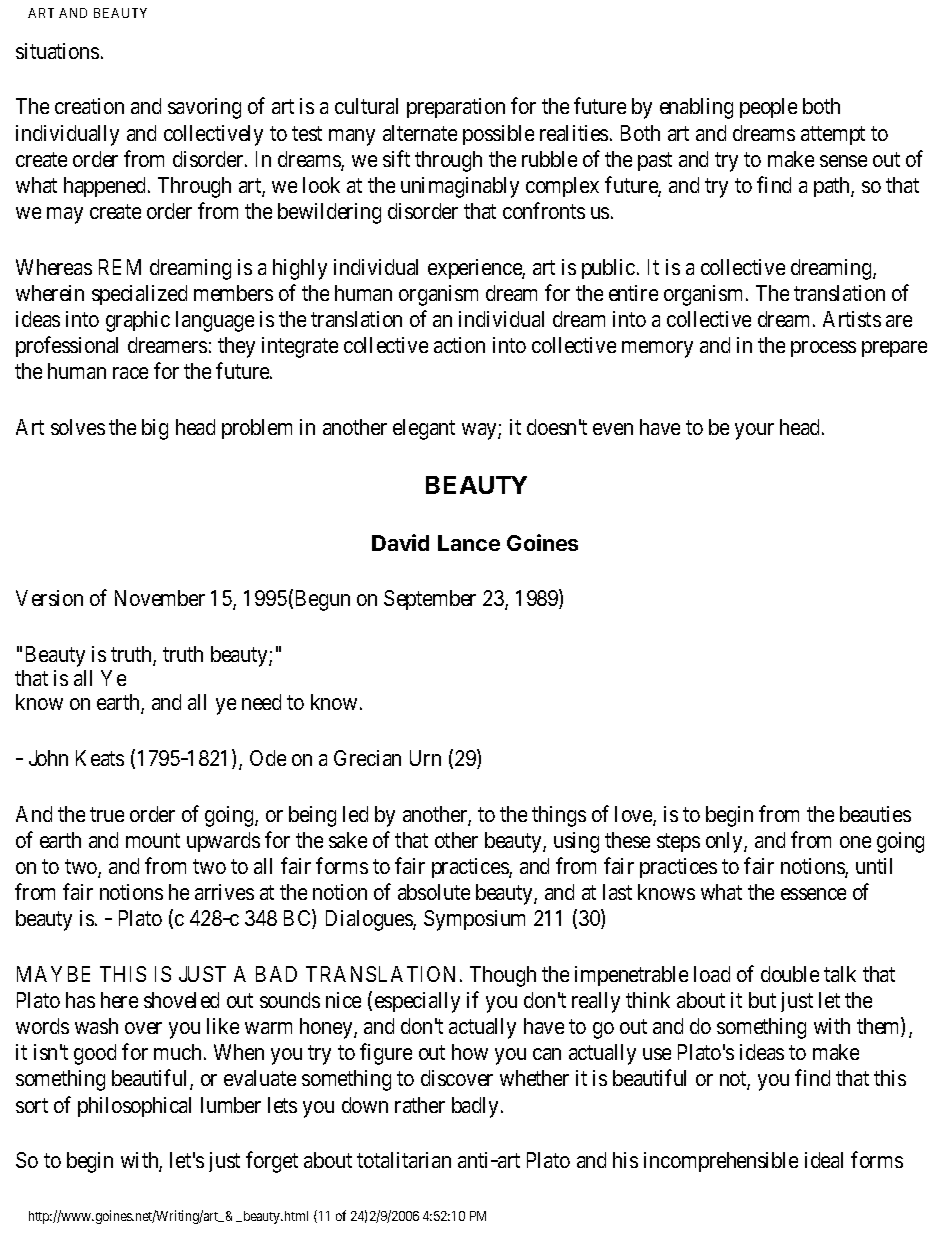 Image resolution: width=952 pixels, height=1233 pixels. Describe the element at coordinates (456, 108) in the page. I see `preparation` at that location.
